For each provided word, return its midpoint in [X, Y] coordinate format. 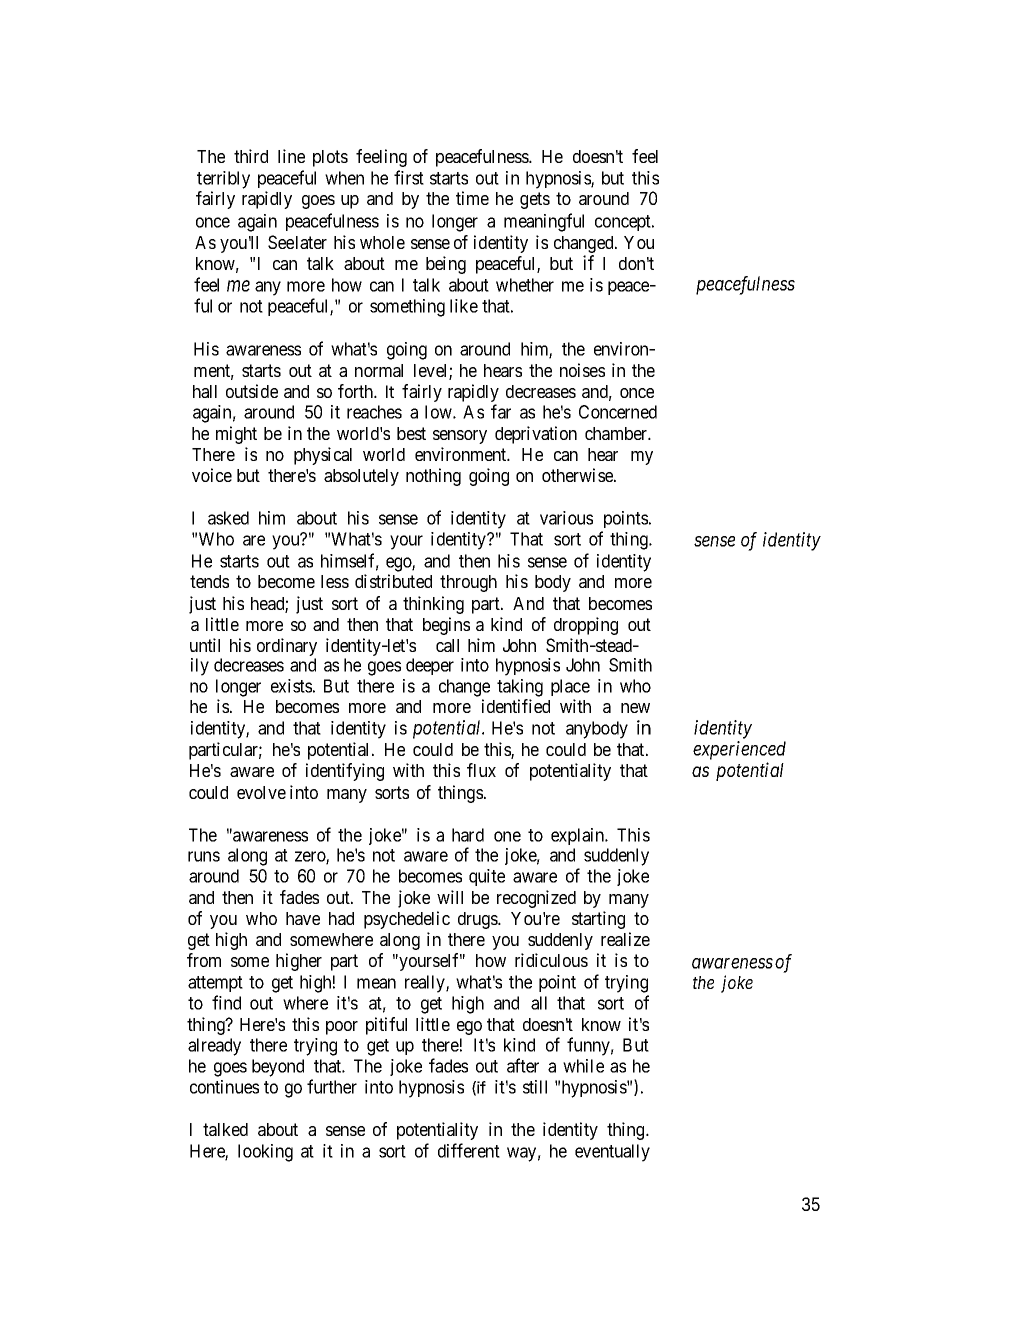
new [635, 708]
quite [487, 877]
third [251, 156]
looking [265, 1153]
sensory [460, 437]
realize [625, 939]
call [447, 645]
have [303, 918]
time [472, 198]
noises [582, 370]
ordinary [287, 648]
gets [535, 200]
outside [252, 391]
